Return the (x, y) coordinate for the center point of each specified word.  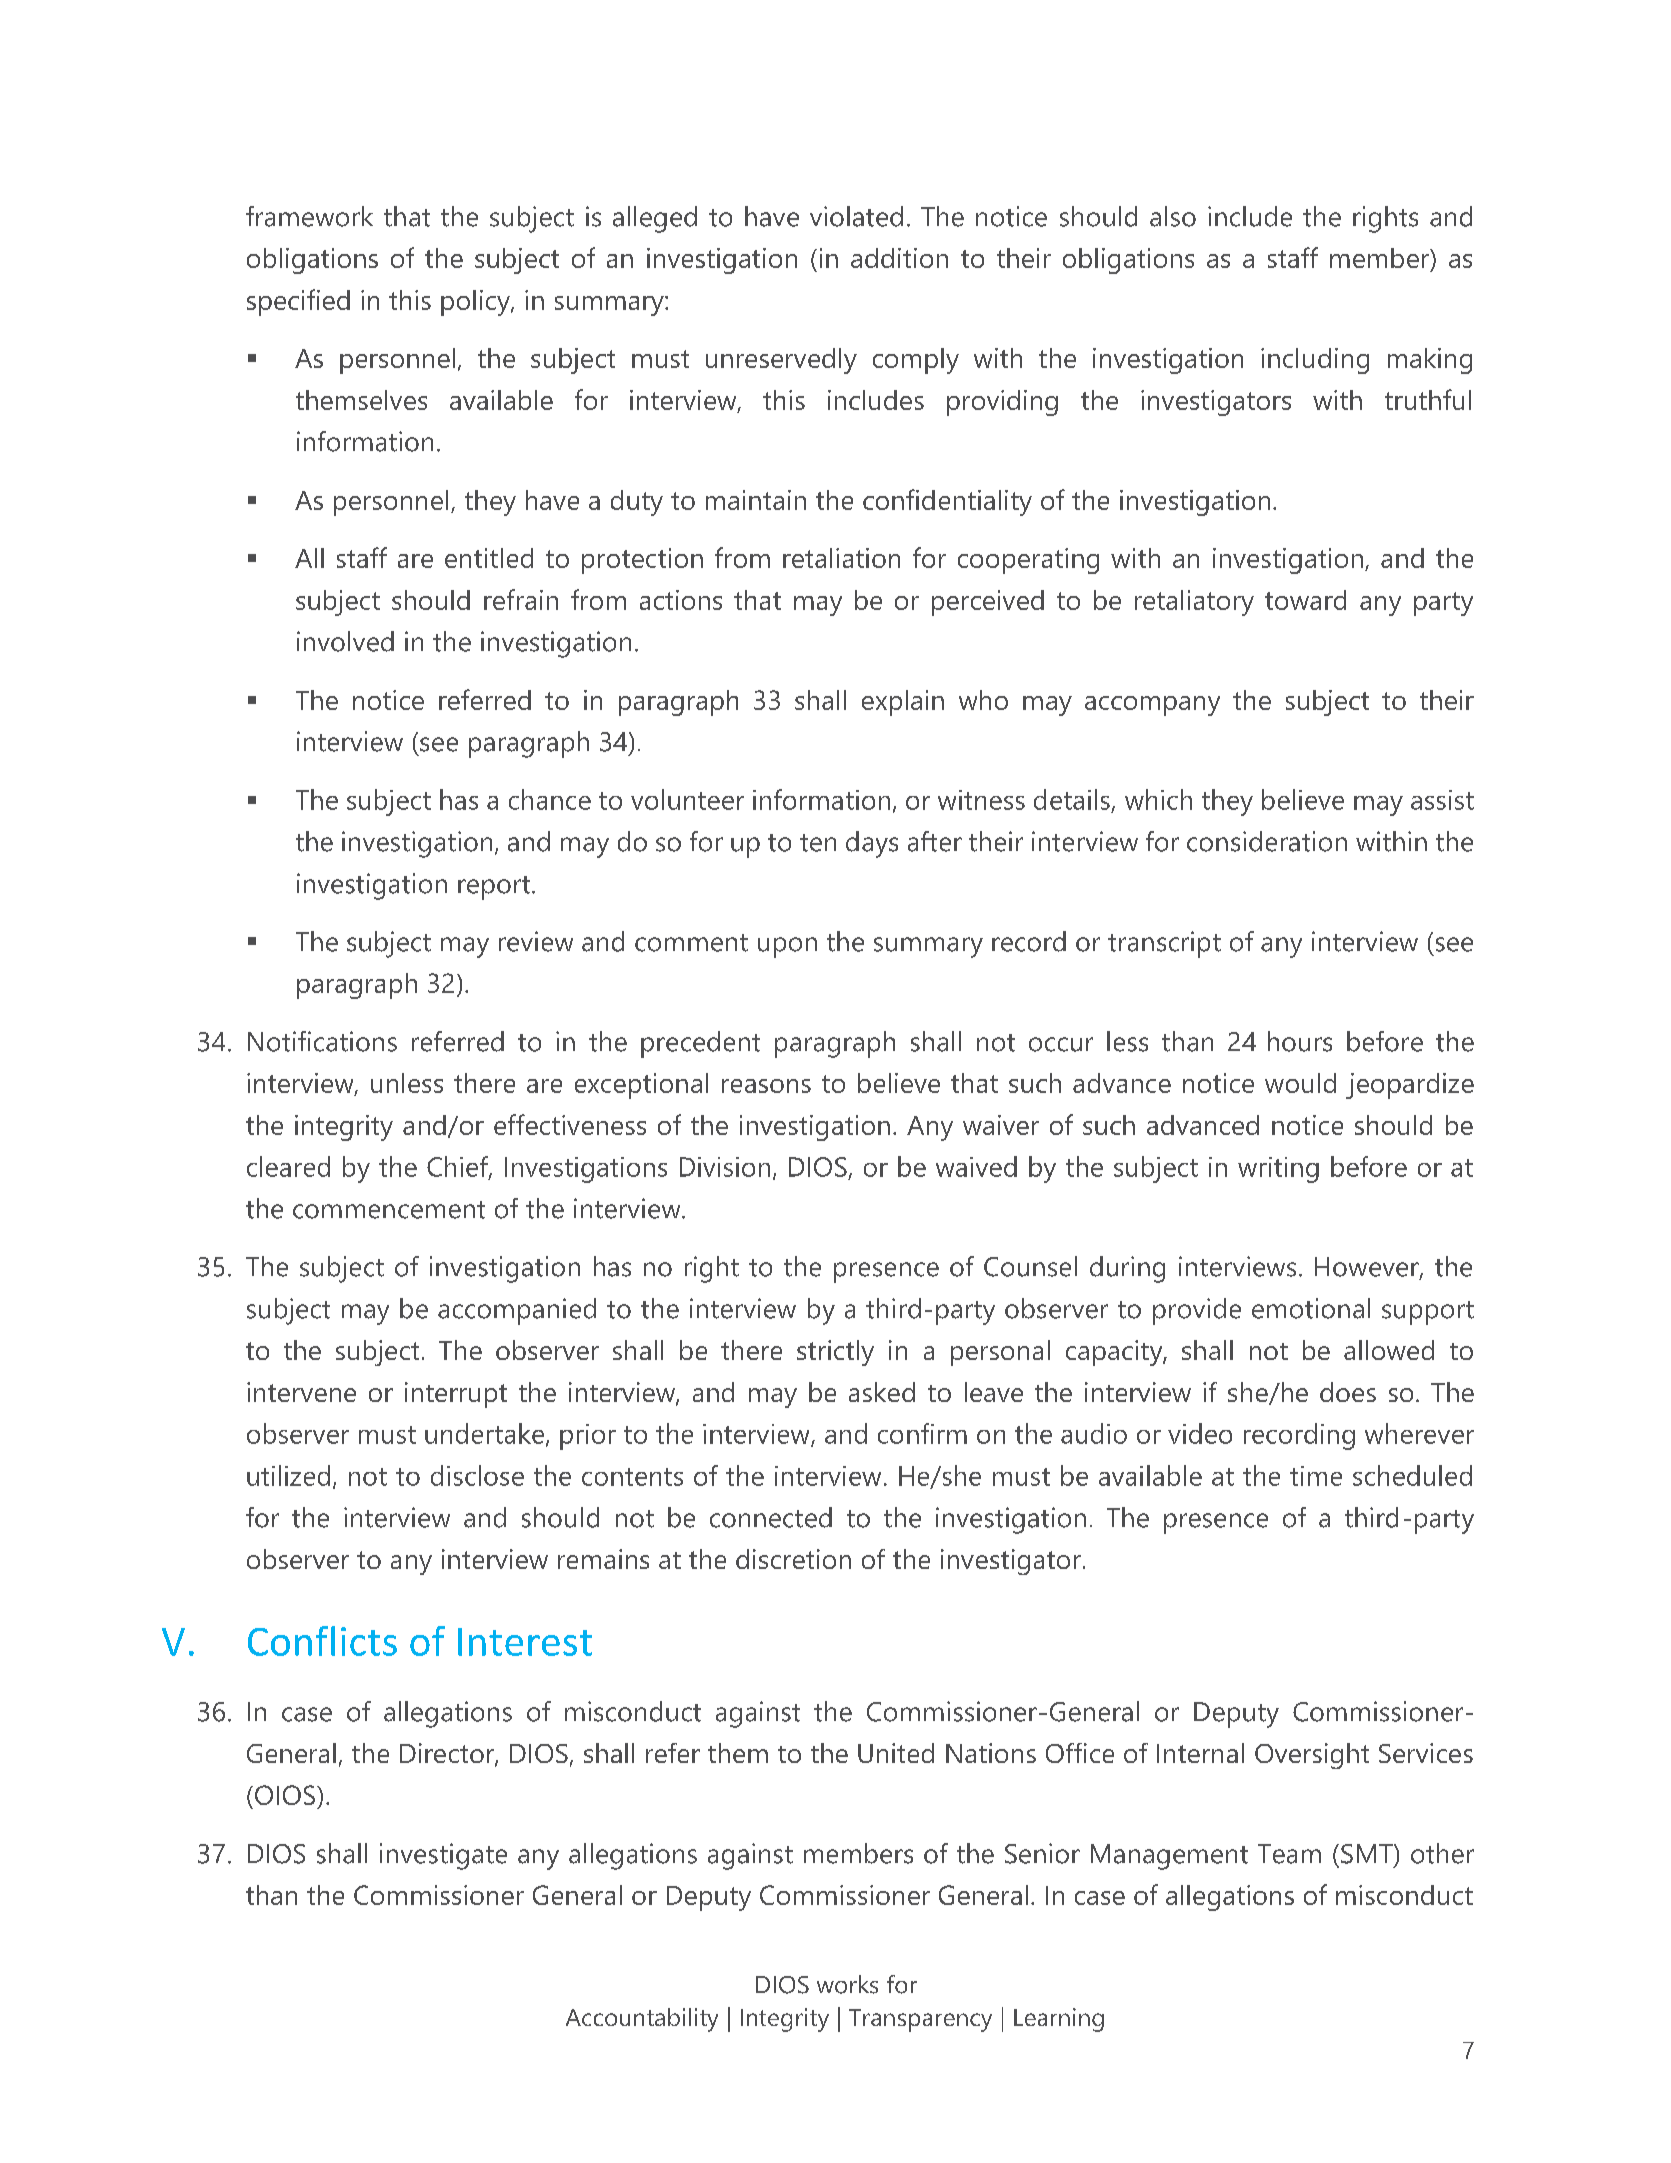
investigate (443, 1856)
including (1315, 361)
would (1300, 1083)
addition (899, 258)
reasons (766, 1086)
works (847, 1984)
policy (476, 303)
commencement (389, 1210)
